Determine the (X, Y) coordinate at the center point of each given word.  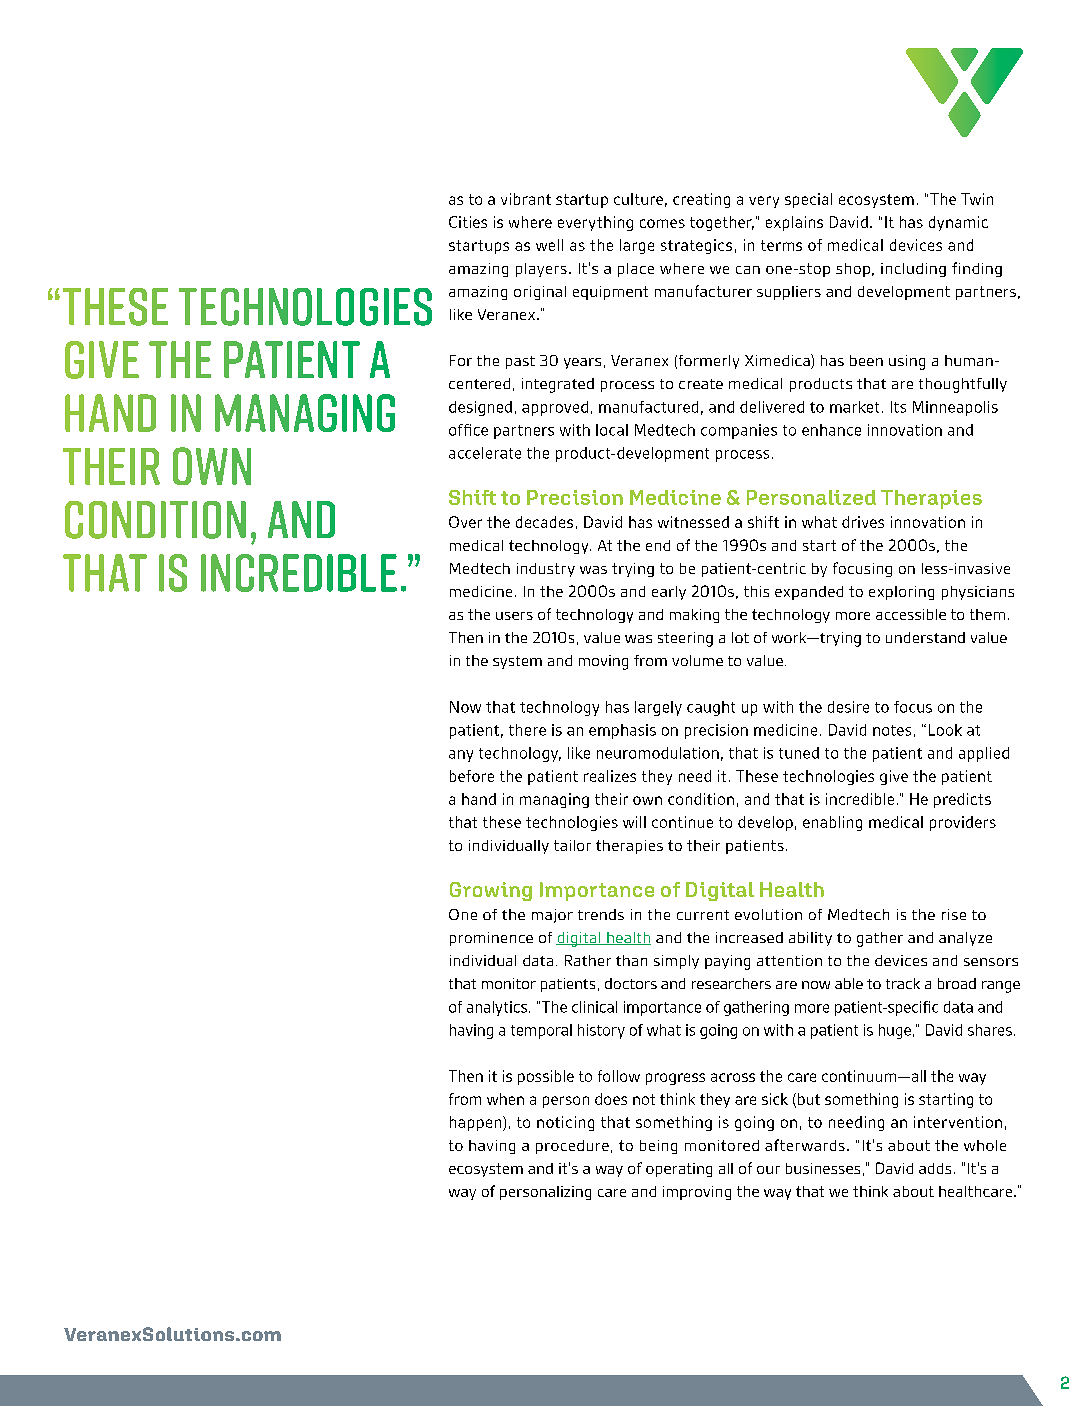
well (549, 245)
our (768, 1170)
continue (682, 822)
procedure (572, 1147)
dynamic (958, 223)
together (722, 223)
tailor (572, 845)
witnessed (693, 522)
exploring (901, 593)
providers (963, 823)
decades (544, 522)
